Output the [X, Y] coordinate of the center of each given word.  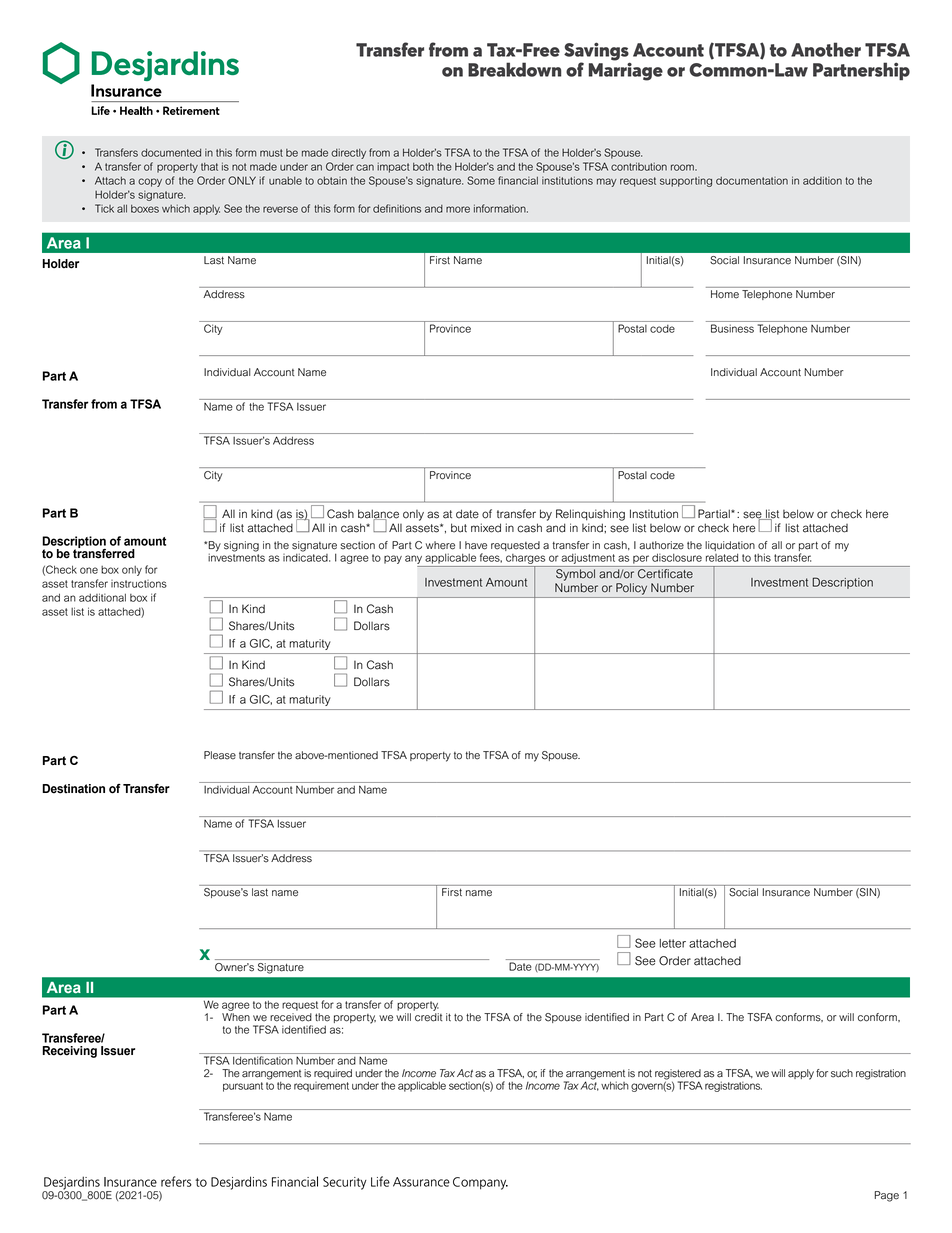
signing [241, 546]
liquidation [730, 547]
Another [826, 49]
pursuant [243, 1087]
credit [428, 1017]
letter [673, 943]
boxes [145, 209]
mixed [486, 528]
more [458, 209]
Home [725, 294]
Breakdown [515, 69]
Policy [631, 589]
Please [220, 755]
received [291, 1017]
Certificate [665, 574]
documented [171, 153]
